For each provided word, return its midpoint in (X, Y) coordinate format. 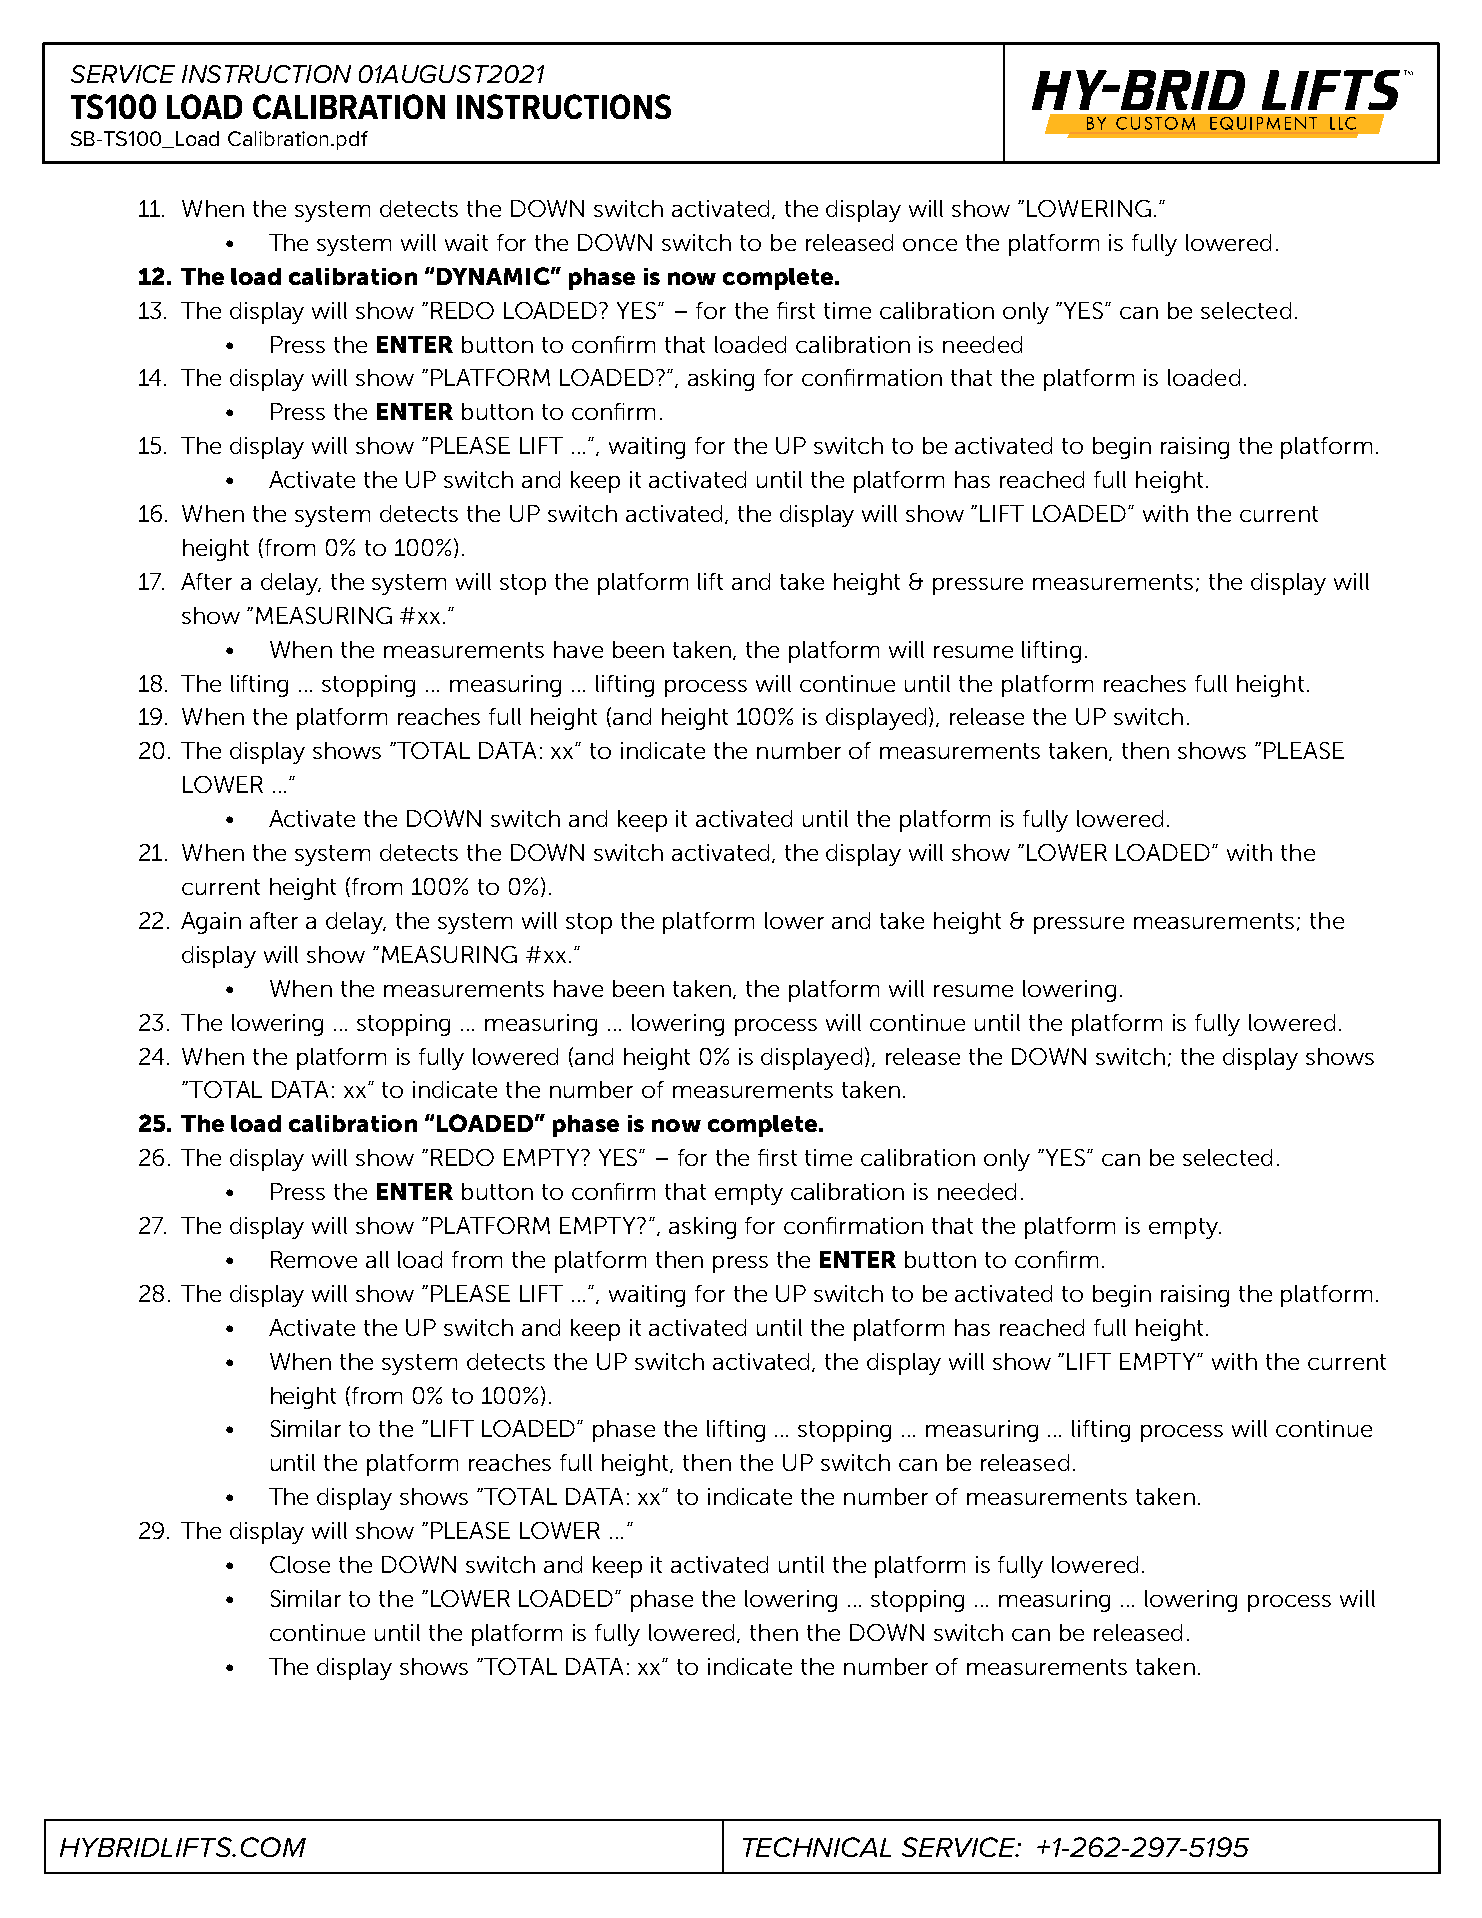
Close (300, 1564)
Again (211, 923)
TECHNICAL (817, 1847)
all (377, 1259)
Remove (314, 1259)
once (930, 245)
